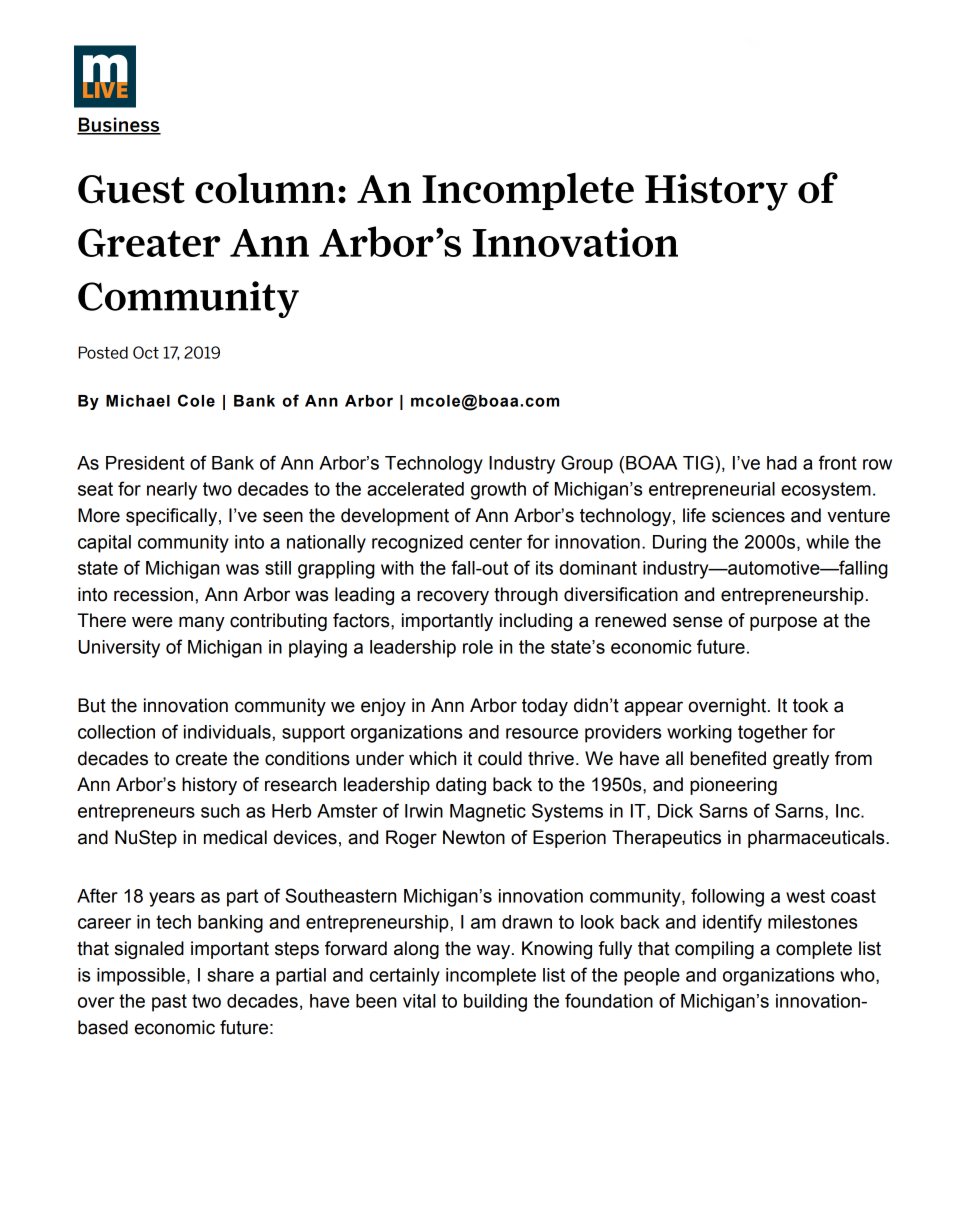 The height and width of the screenshot is (1232, 967). Describe the element at coordinates (146, 352) in the screenshot. I see `Oct` at that location.
